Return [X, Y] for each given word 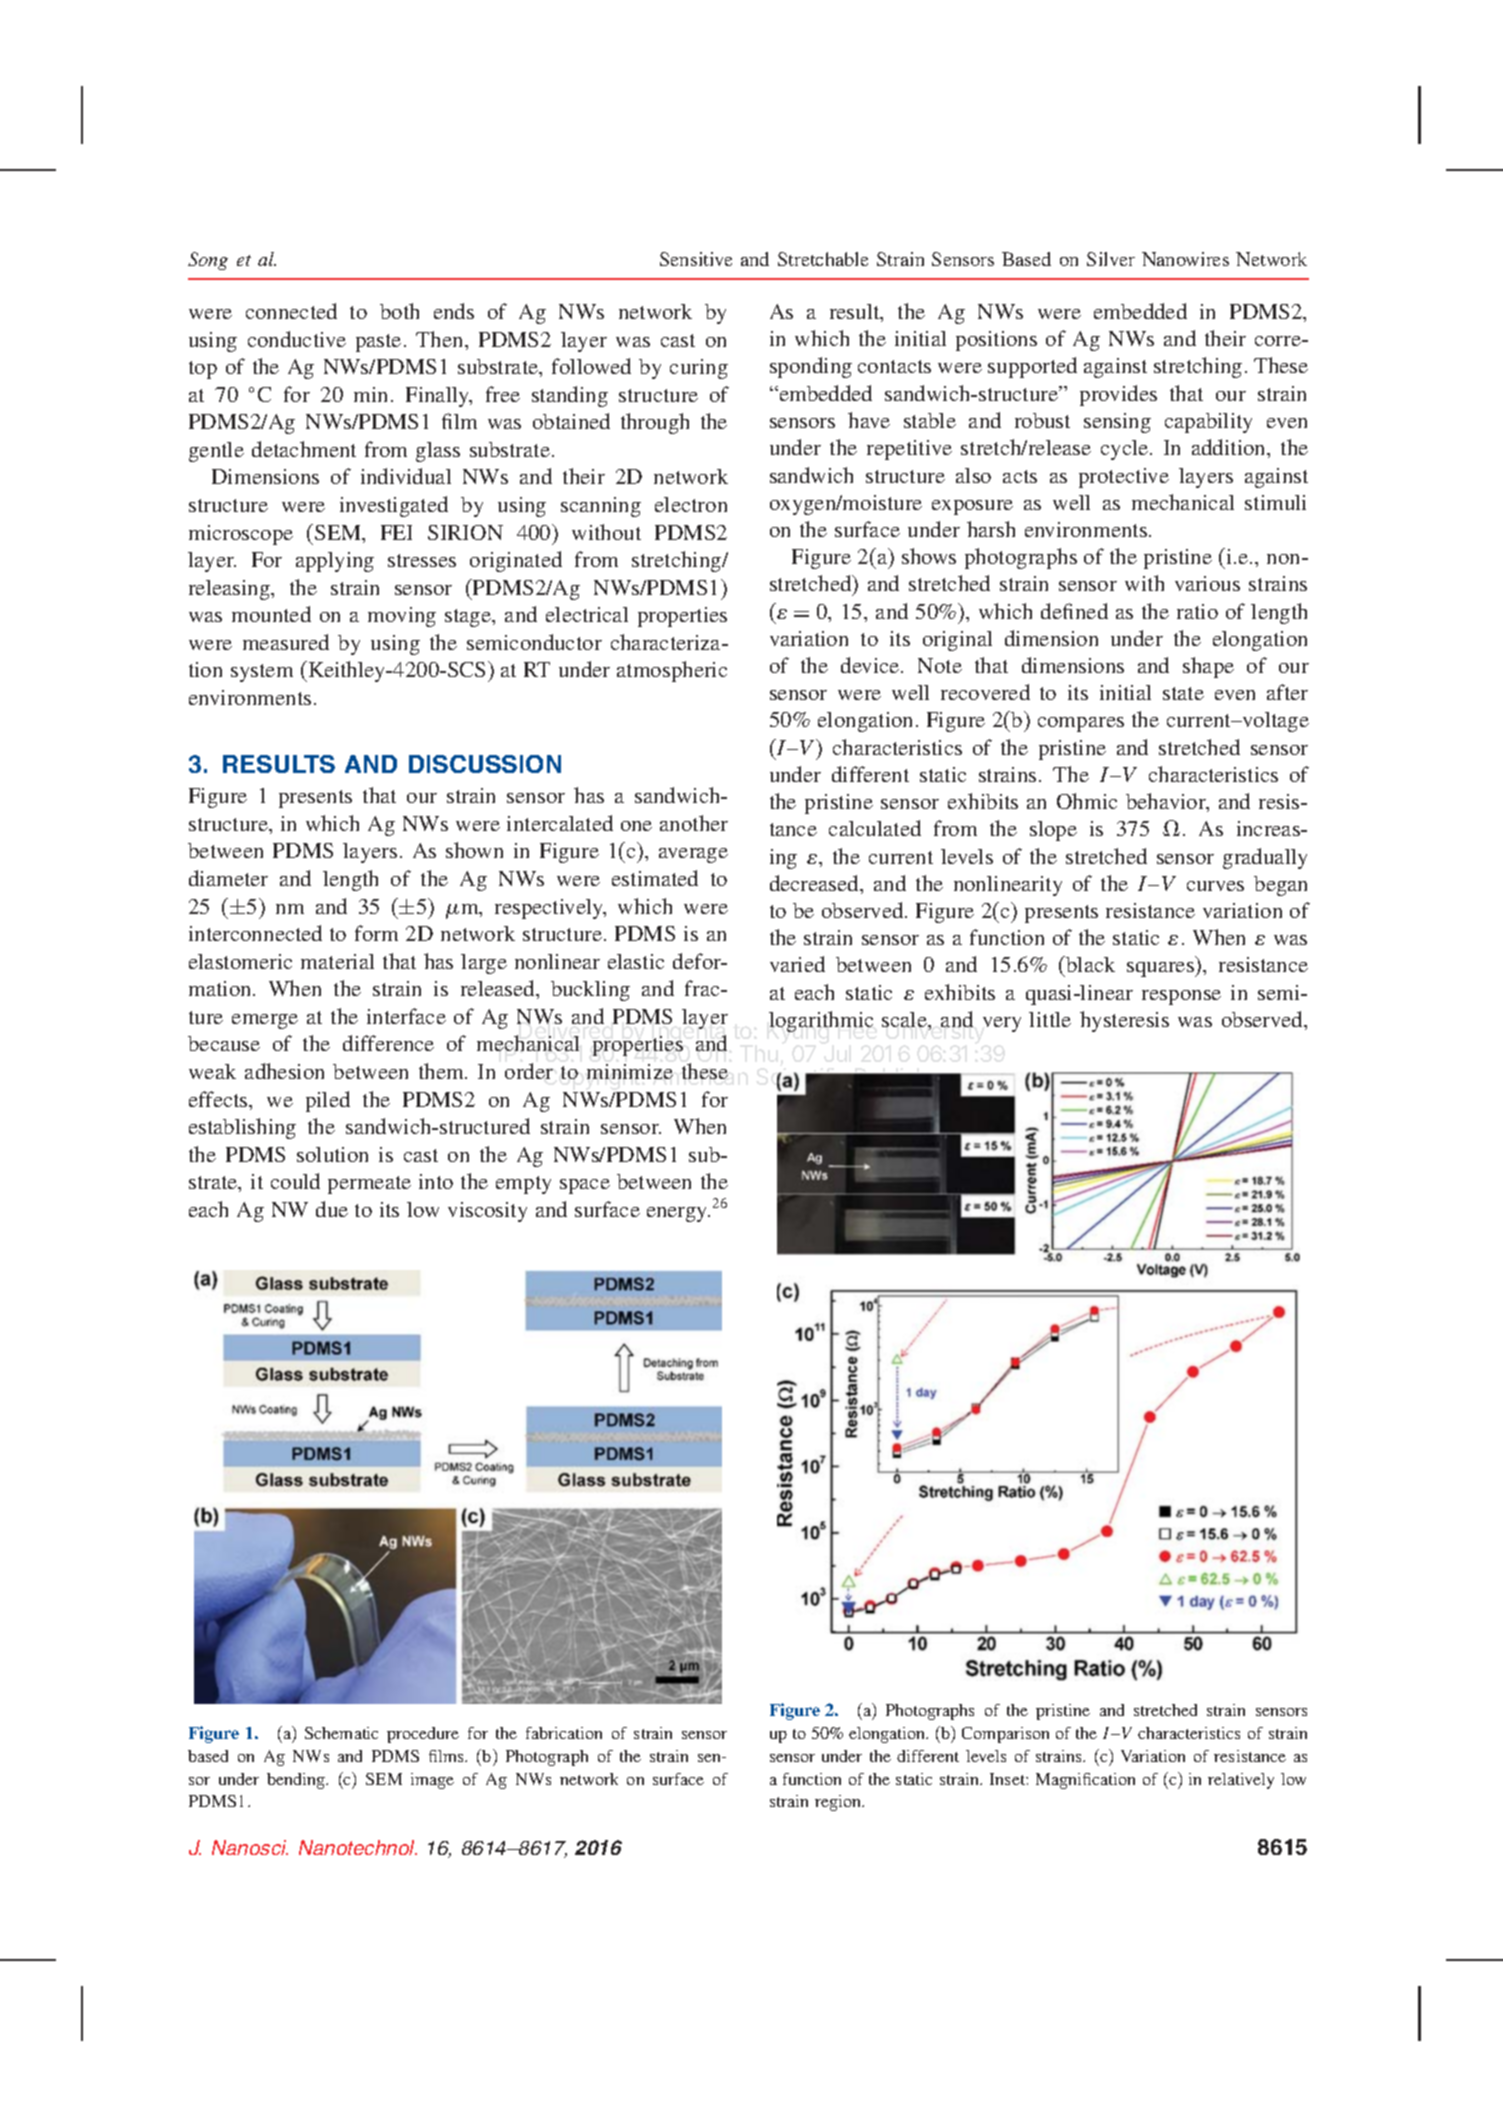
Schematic [341, 1733]
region [839, 1803]
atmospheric [672, 671]
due [332, 1209]
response [1181, 997]
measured [286, 642]
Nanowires [1185, 259]
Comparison [1005, 1735]
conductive [297, 339]
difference [388, 1043]
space [585, 1186]
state [1183, 693]
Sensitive [696, 259]
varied [797, 964]
